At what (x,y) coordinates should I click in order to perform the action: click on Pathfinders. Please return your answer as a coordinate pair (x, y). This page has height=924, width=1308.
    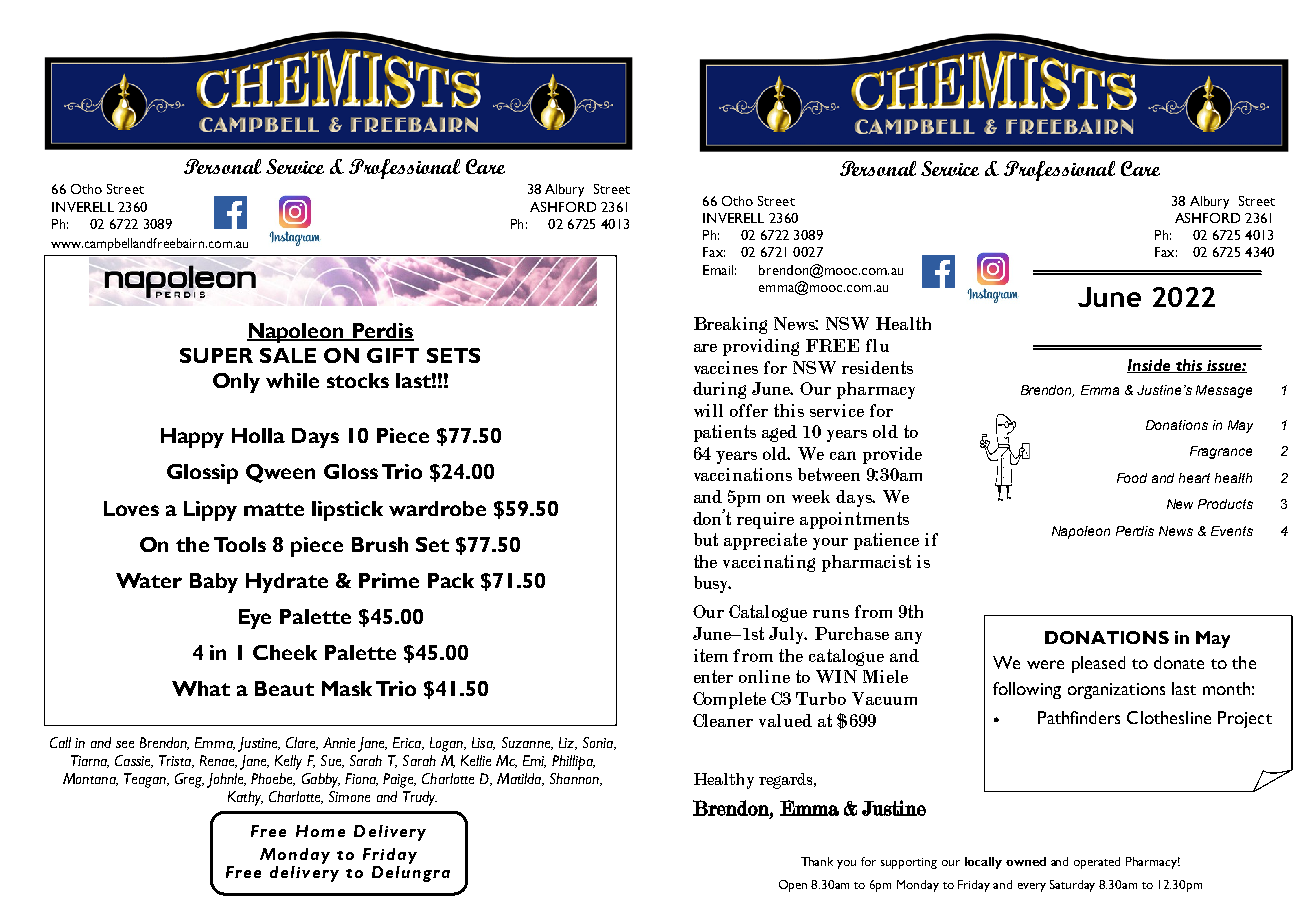
    Looking at the image, I should click on (1079, 717).
